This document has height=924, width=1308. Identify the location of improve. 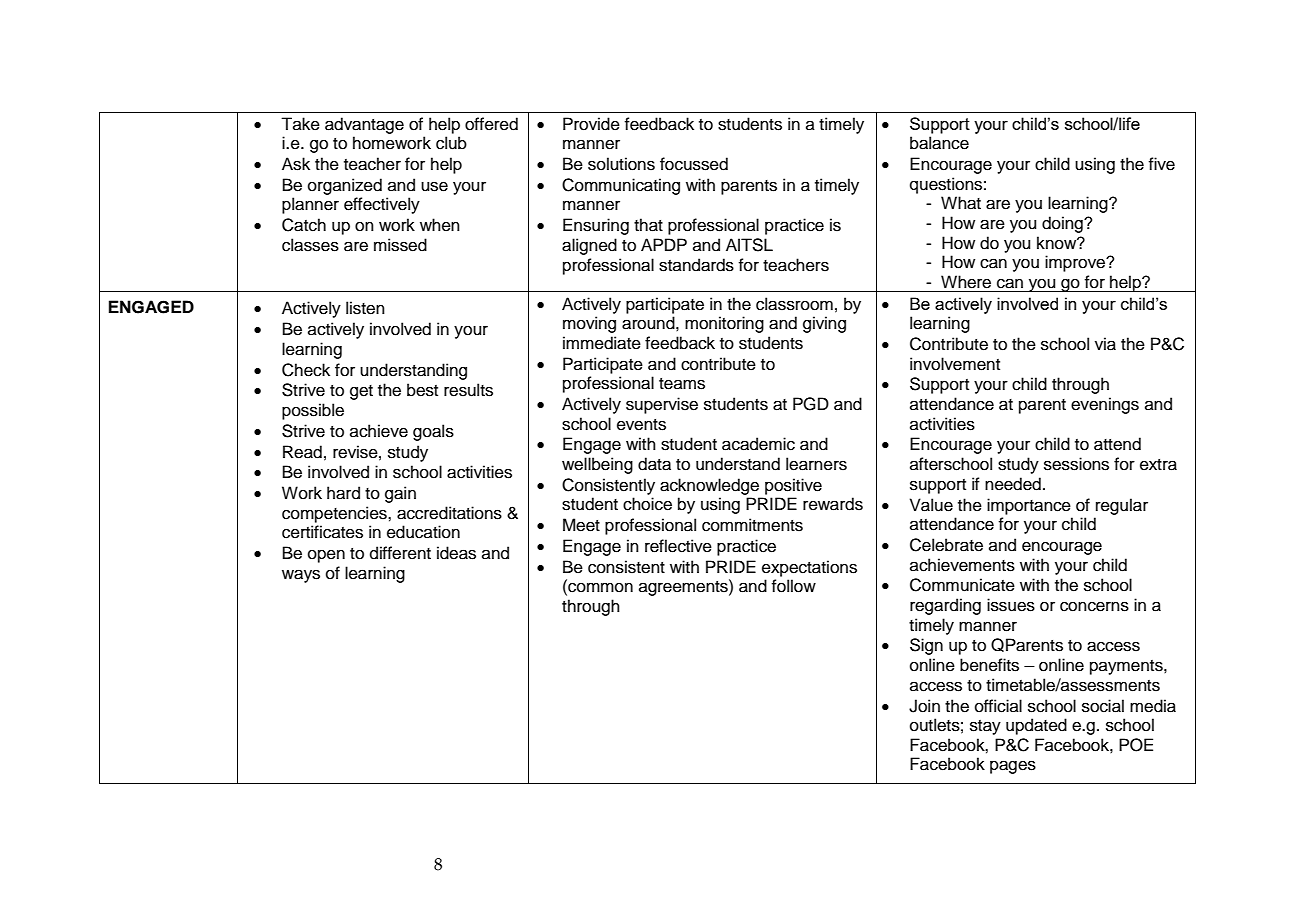
(1076, 263).
